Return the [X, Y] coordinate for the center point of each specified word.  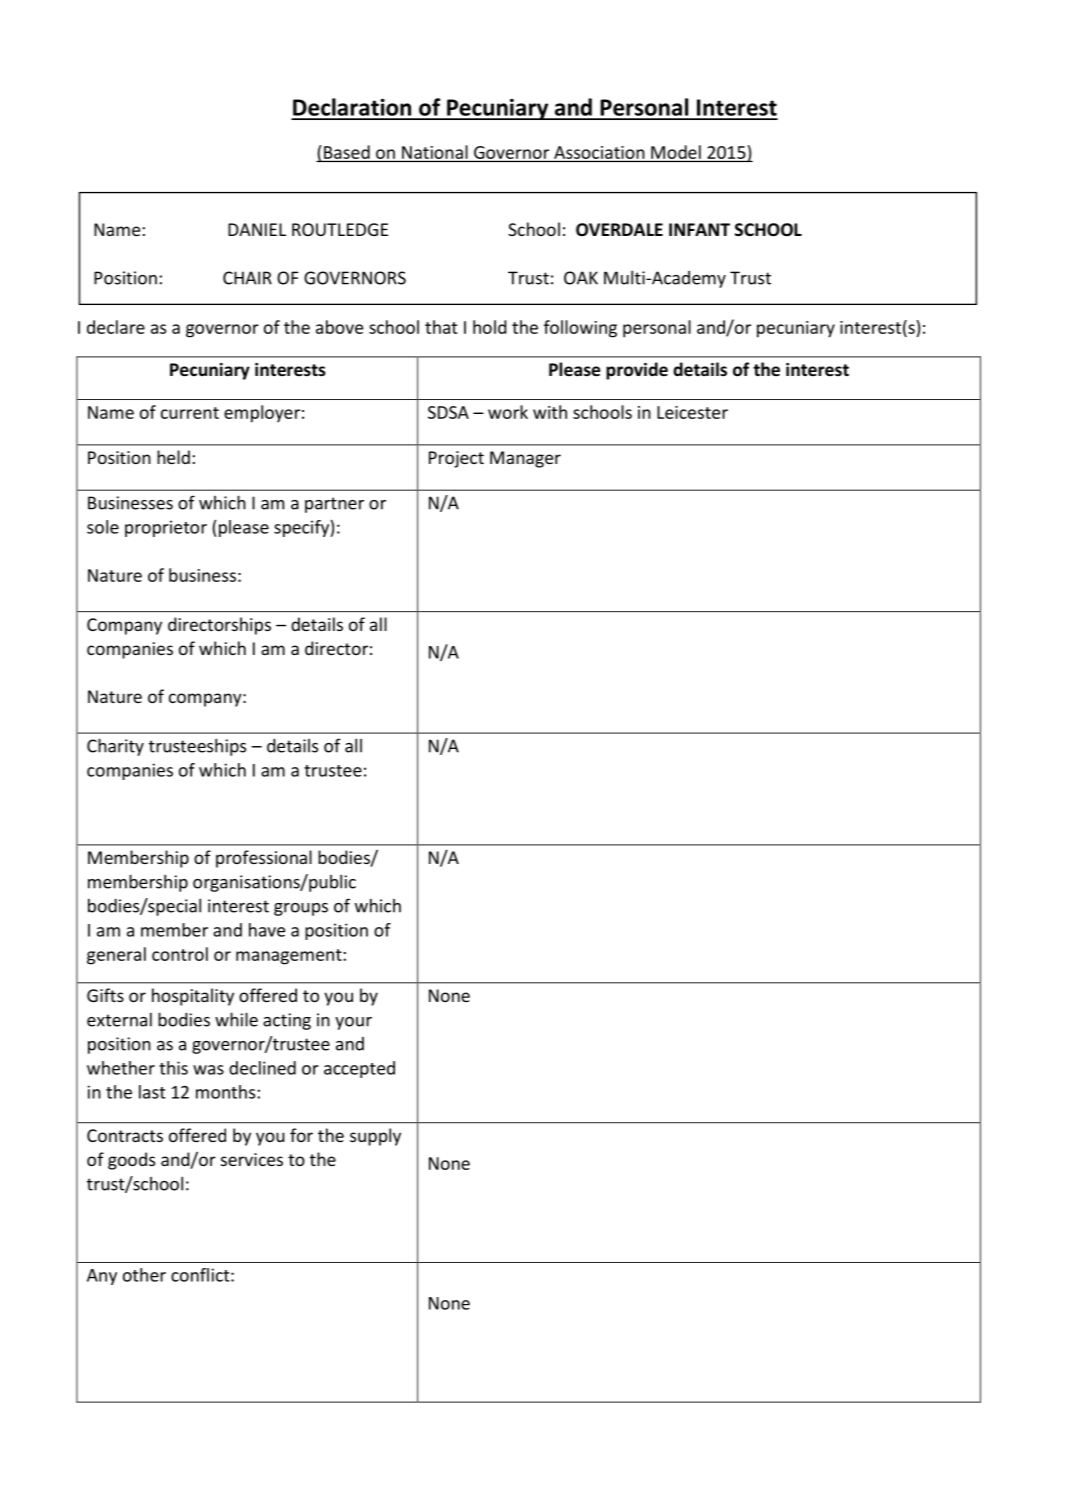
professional [264, 859]
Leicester [692, 412]
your [353, 1023]
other [144, 1275]
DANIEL [257, 229]
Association [599, 152]
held [173, 457]
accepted [359, 1069]
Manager [525, 459]
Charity [115, 747]
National [435, 152]
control [180, 954]
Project [456, 459]
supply [375, 1137]
